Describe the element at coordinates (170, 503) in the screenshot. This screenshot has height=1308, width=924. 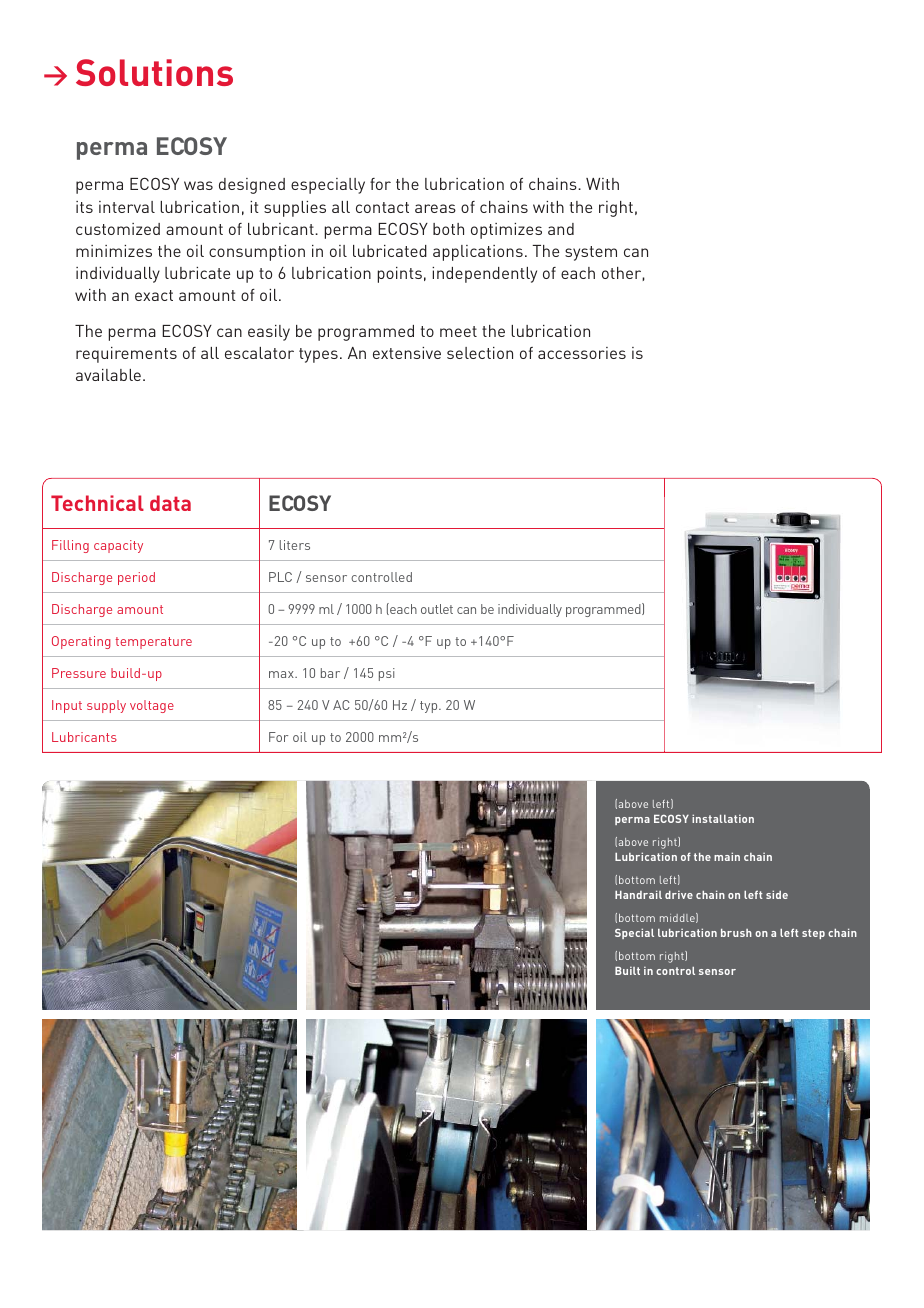
I see `data` at that location.
